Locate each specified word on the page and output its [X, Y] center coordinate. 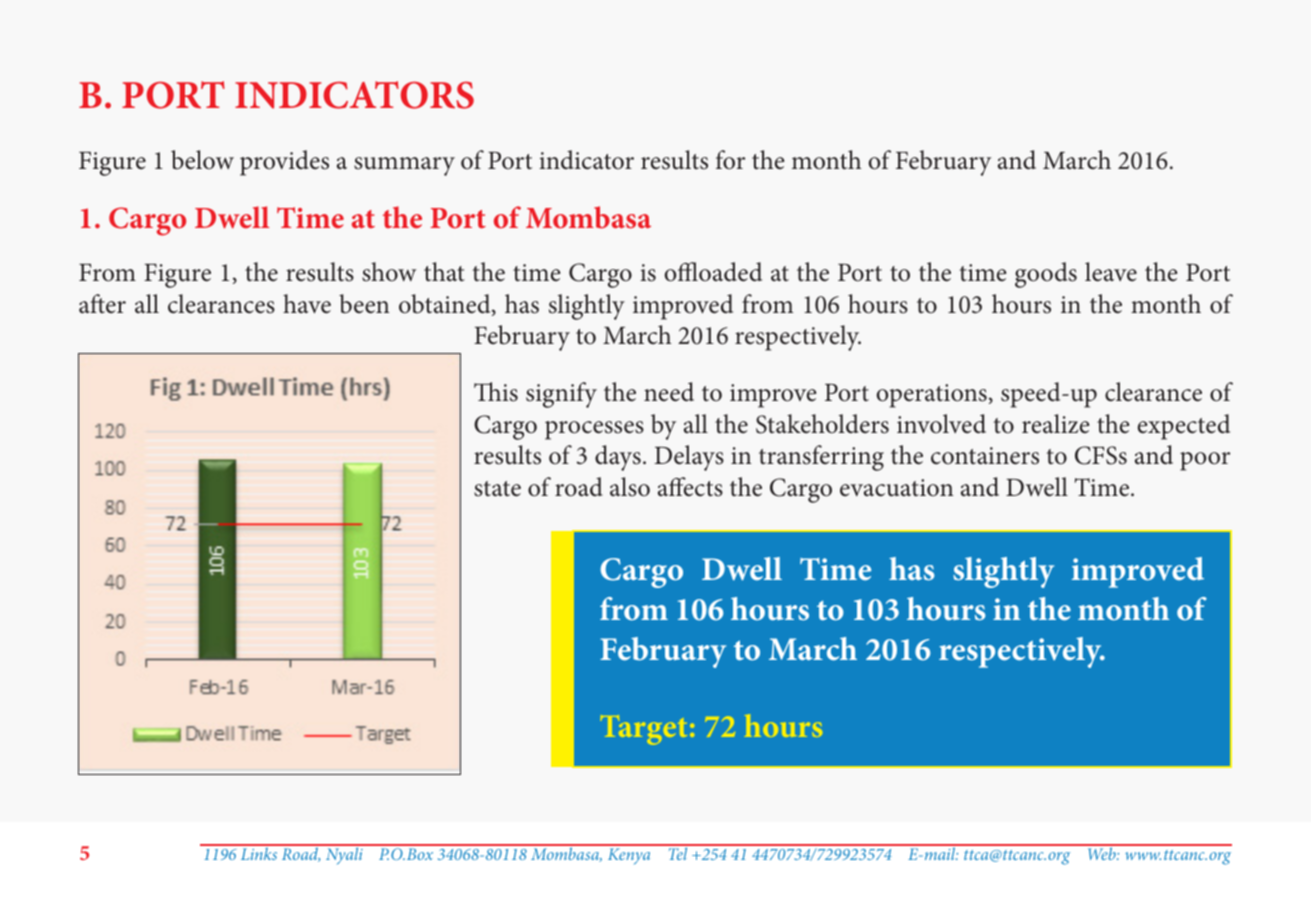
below [202, 160]
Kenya [629, 856]
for [730, 160]
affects [690, 487]
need [669, 392]
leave [1111, 272]
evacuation [896, 488]
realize [1055, 424]
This [496, 392]
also [630, 487]
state [497, 489]
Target [644, 730]
